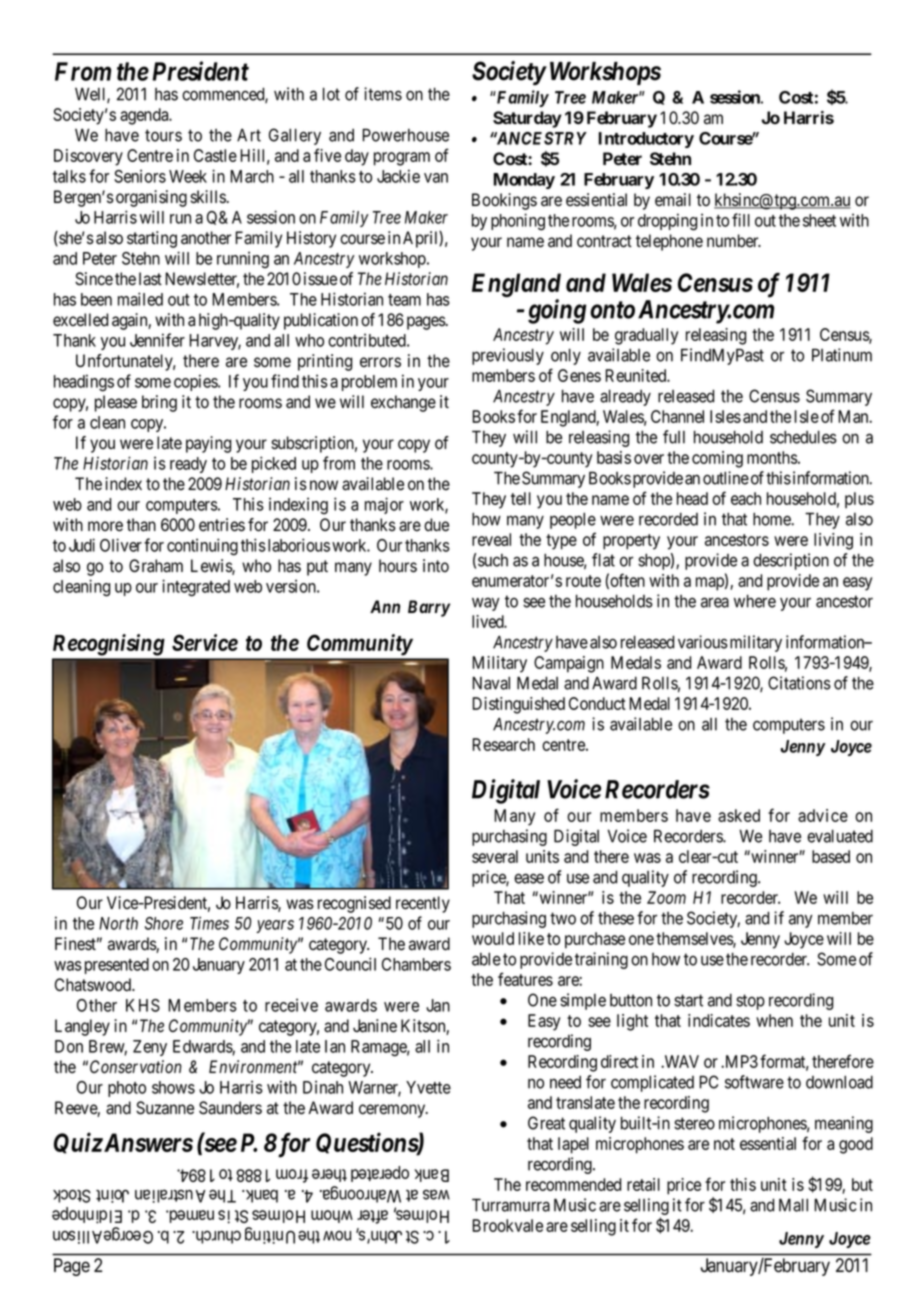  I want to click on tours, so click(163, 135).
